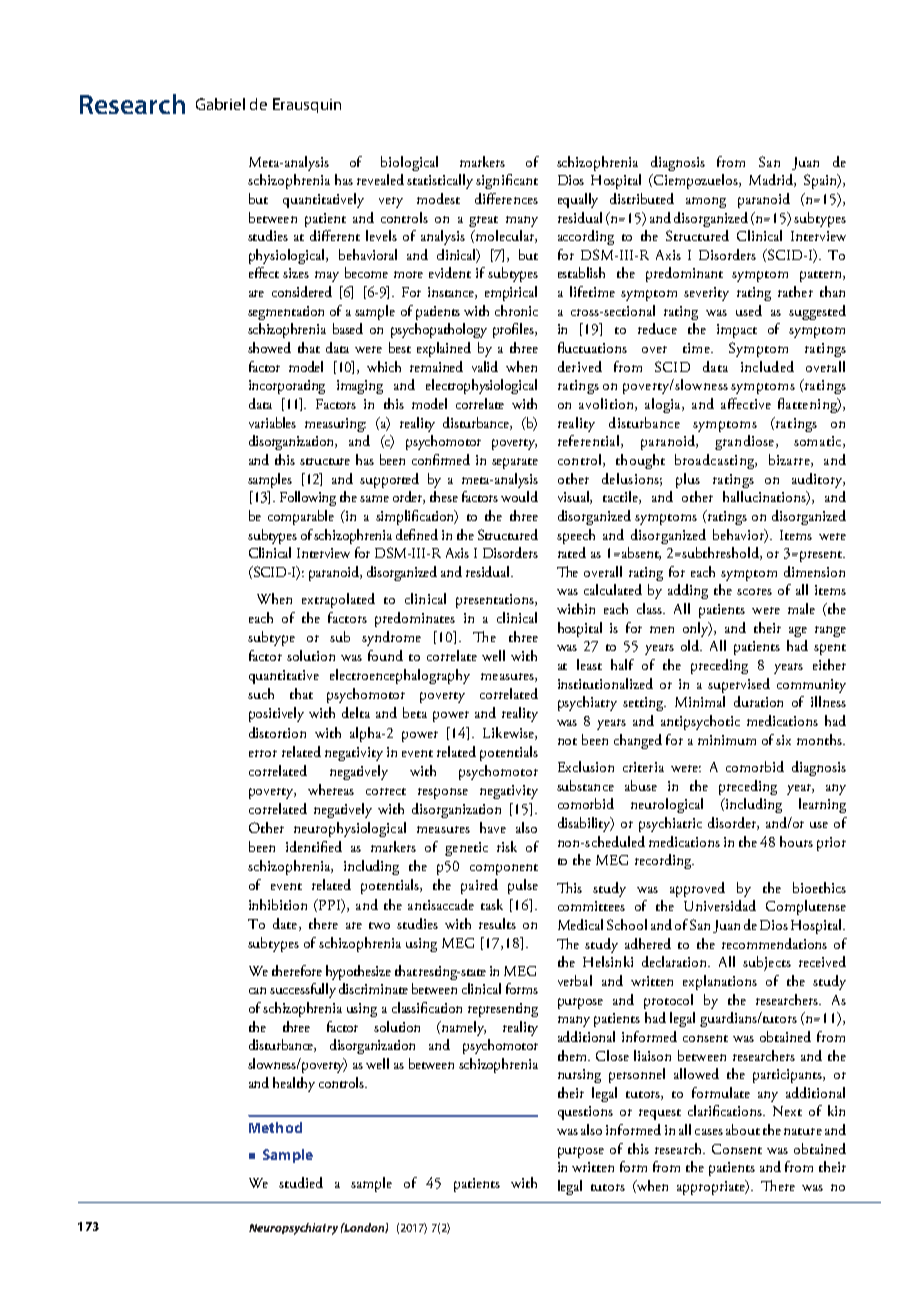  What do you see at coordinates (515, 463) in the document?
I see `separate` at bounding box center [515, 463].
